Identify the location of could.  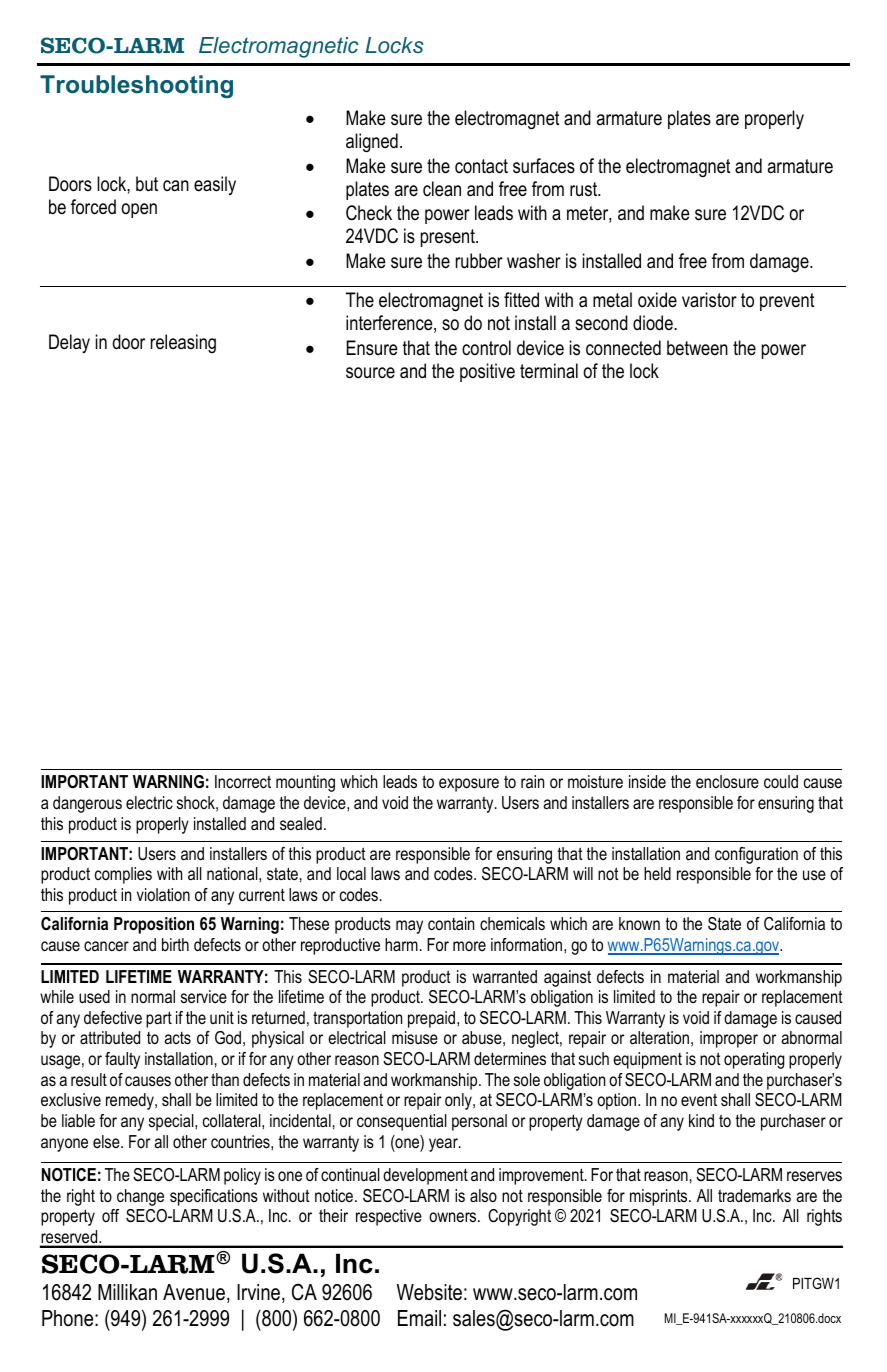
(781, 781).
